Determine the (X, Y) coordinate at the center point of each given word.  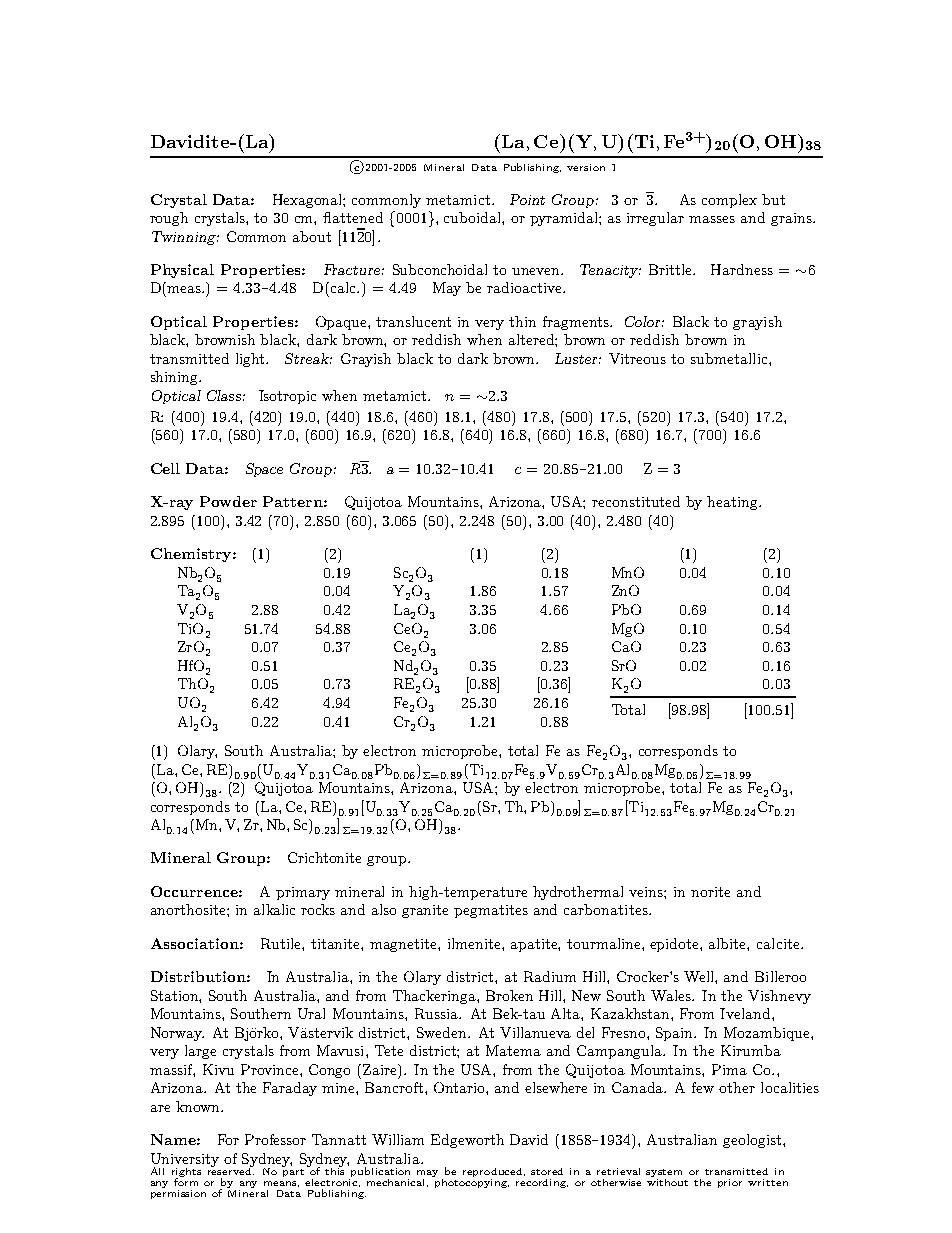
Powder (228, 501)
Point (527, 199)
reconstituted (636, 501)
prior (730, 1183)
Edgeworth (467, 1141)
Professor (275, 1139)
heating (733, 503)
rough (169, 219)
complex (729, 201)
